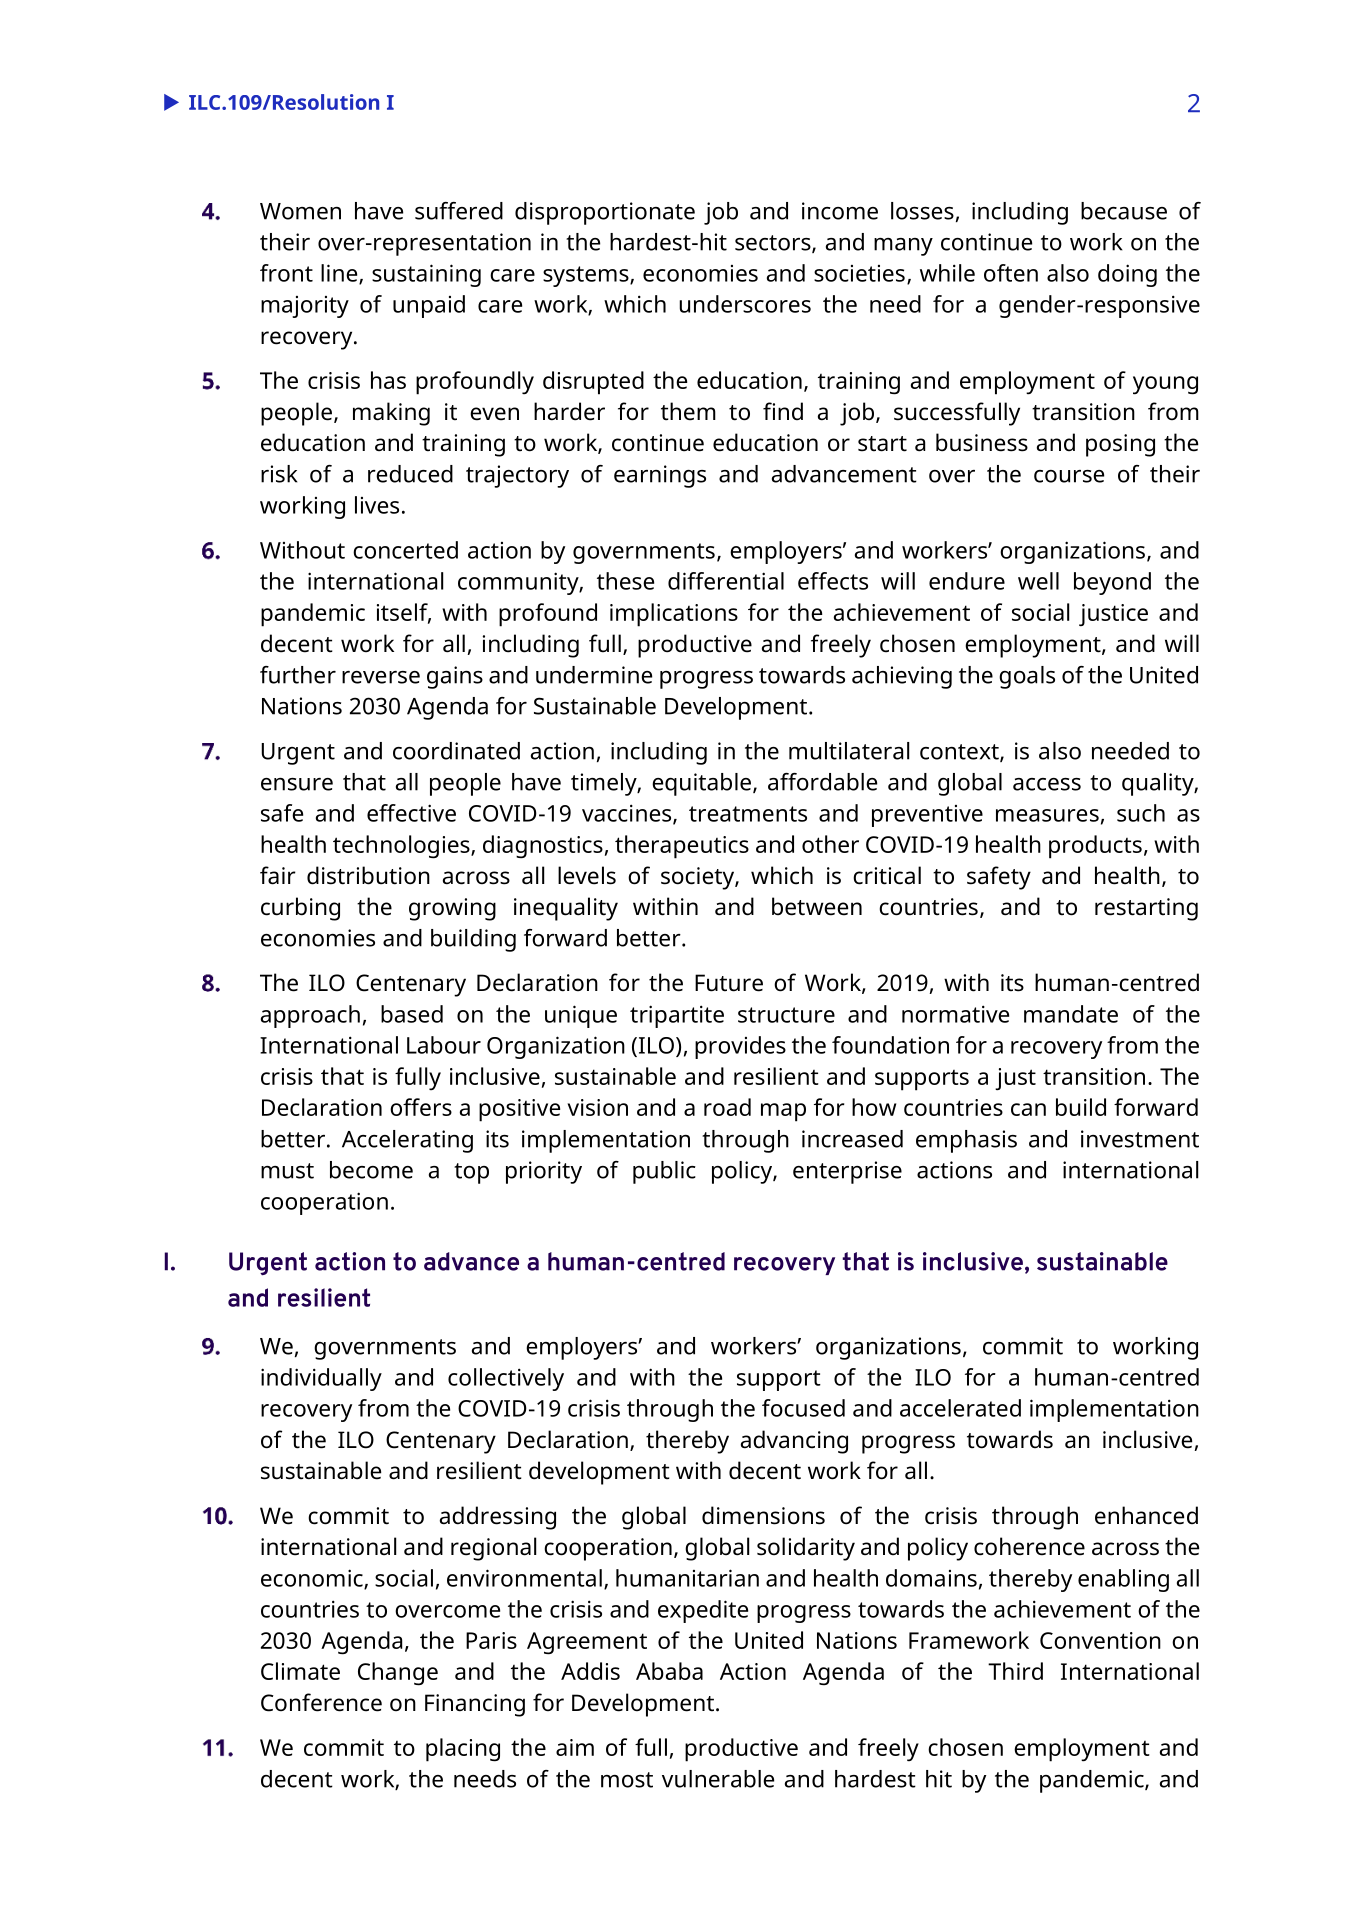  Describe the element at coordinates (727, 1107) in the screenshot. I see `road` at that location.
